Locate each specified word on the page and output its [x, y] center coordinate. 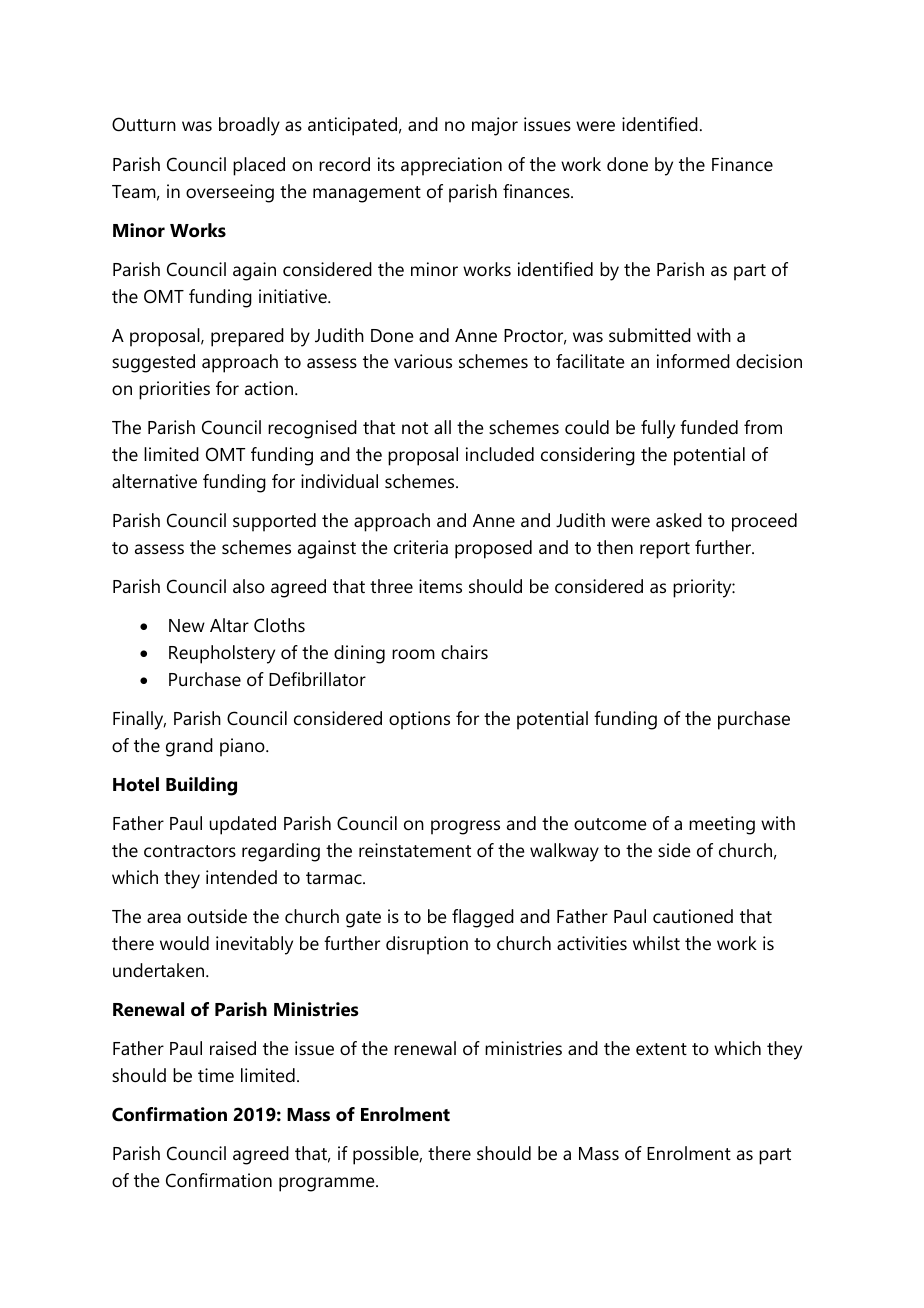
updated [243, 825]
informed [693, 361]
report [665, 550]
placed [259, 166]
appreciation [451, 166]
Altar [229, 625]
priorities [174, 390]
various [423, 361]
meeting [722, 825]
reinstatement [415, 850]
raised [233, 1048]
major [495, 126]
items [440, 586]
